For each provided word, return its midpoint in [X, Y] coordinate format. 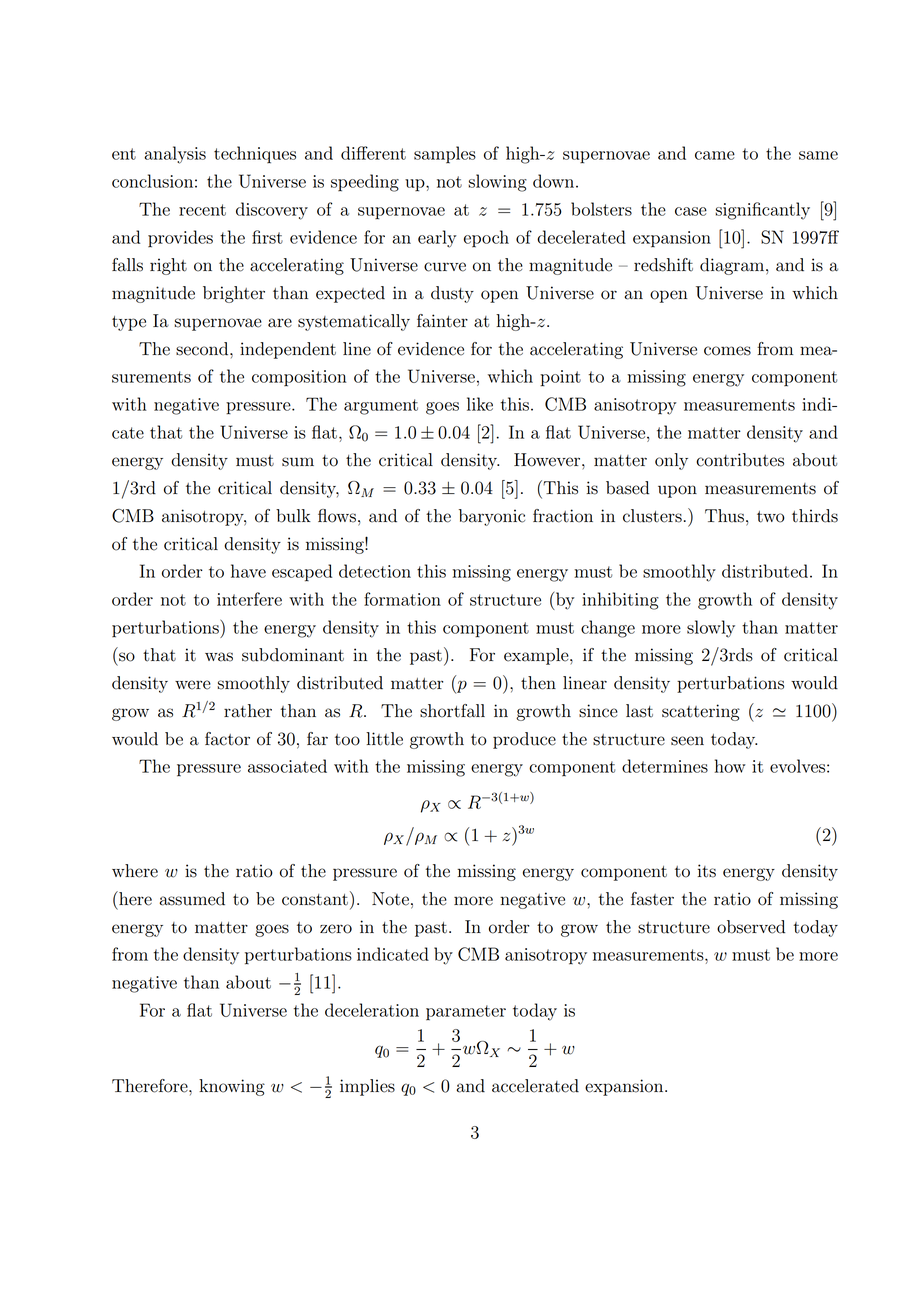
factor [227, 739]
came [715, 155]
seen [687, 741]
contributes [740, 460]
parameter [466, 1013]
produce [524, 740]
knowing [232, 1087]
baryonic [492, 517]
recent [202, 210]
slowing [497, 183]
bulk [293, 516]
